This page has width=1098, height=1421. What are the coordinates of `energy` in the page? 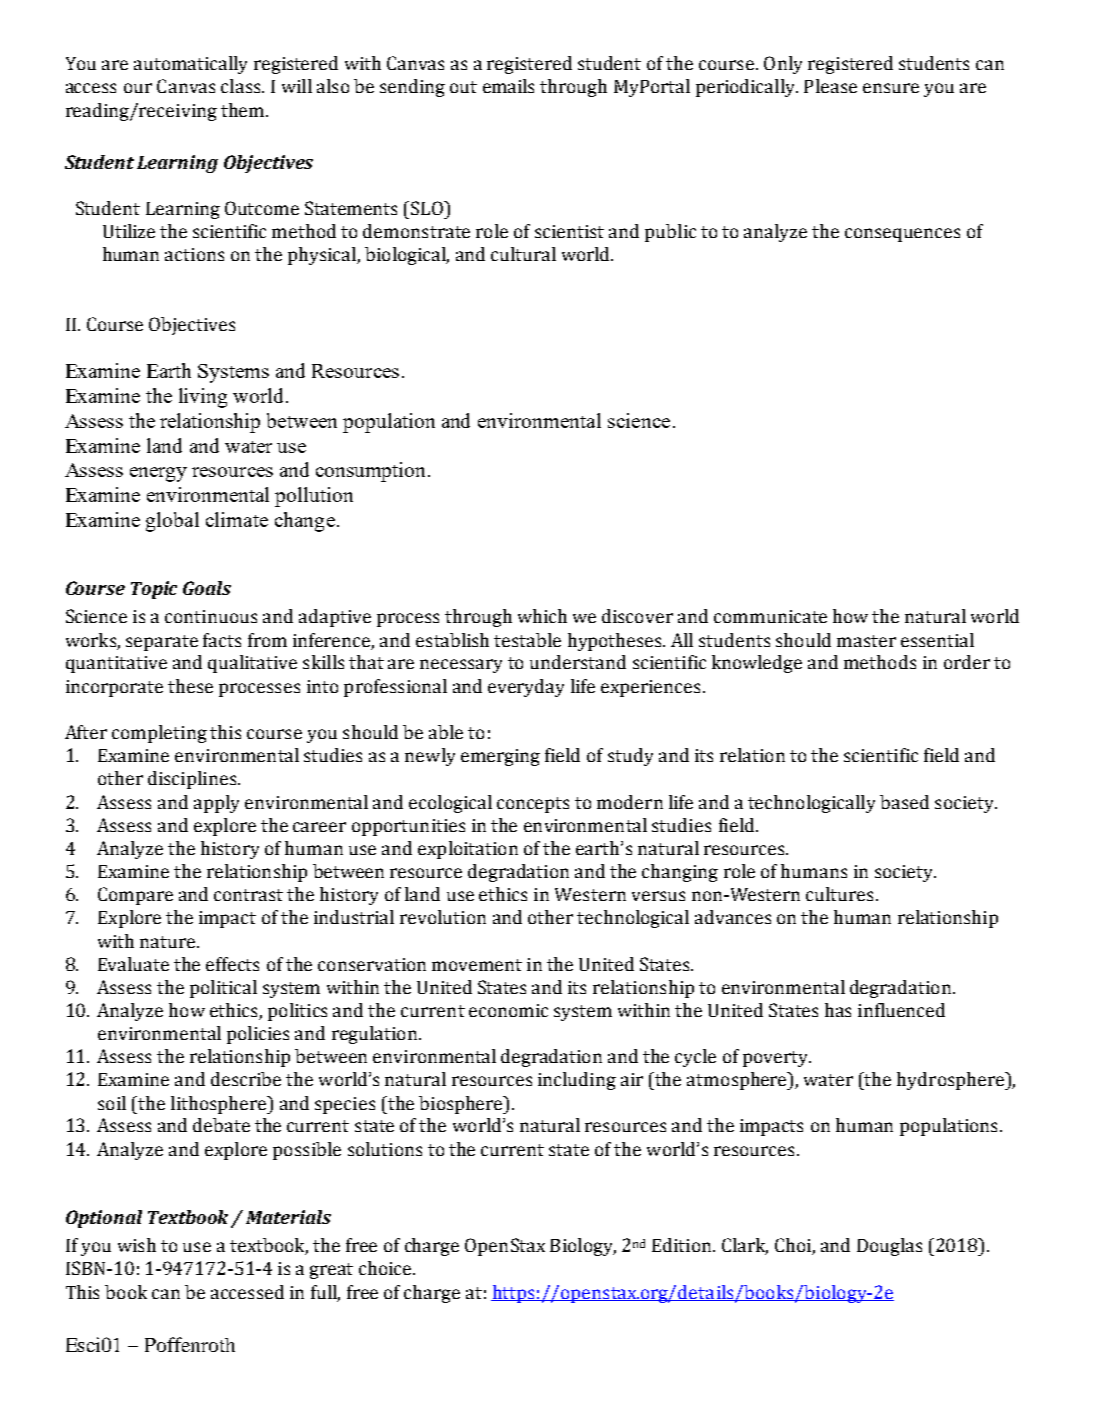 It's located at (158, 474).
